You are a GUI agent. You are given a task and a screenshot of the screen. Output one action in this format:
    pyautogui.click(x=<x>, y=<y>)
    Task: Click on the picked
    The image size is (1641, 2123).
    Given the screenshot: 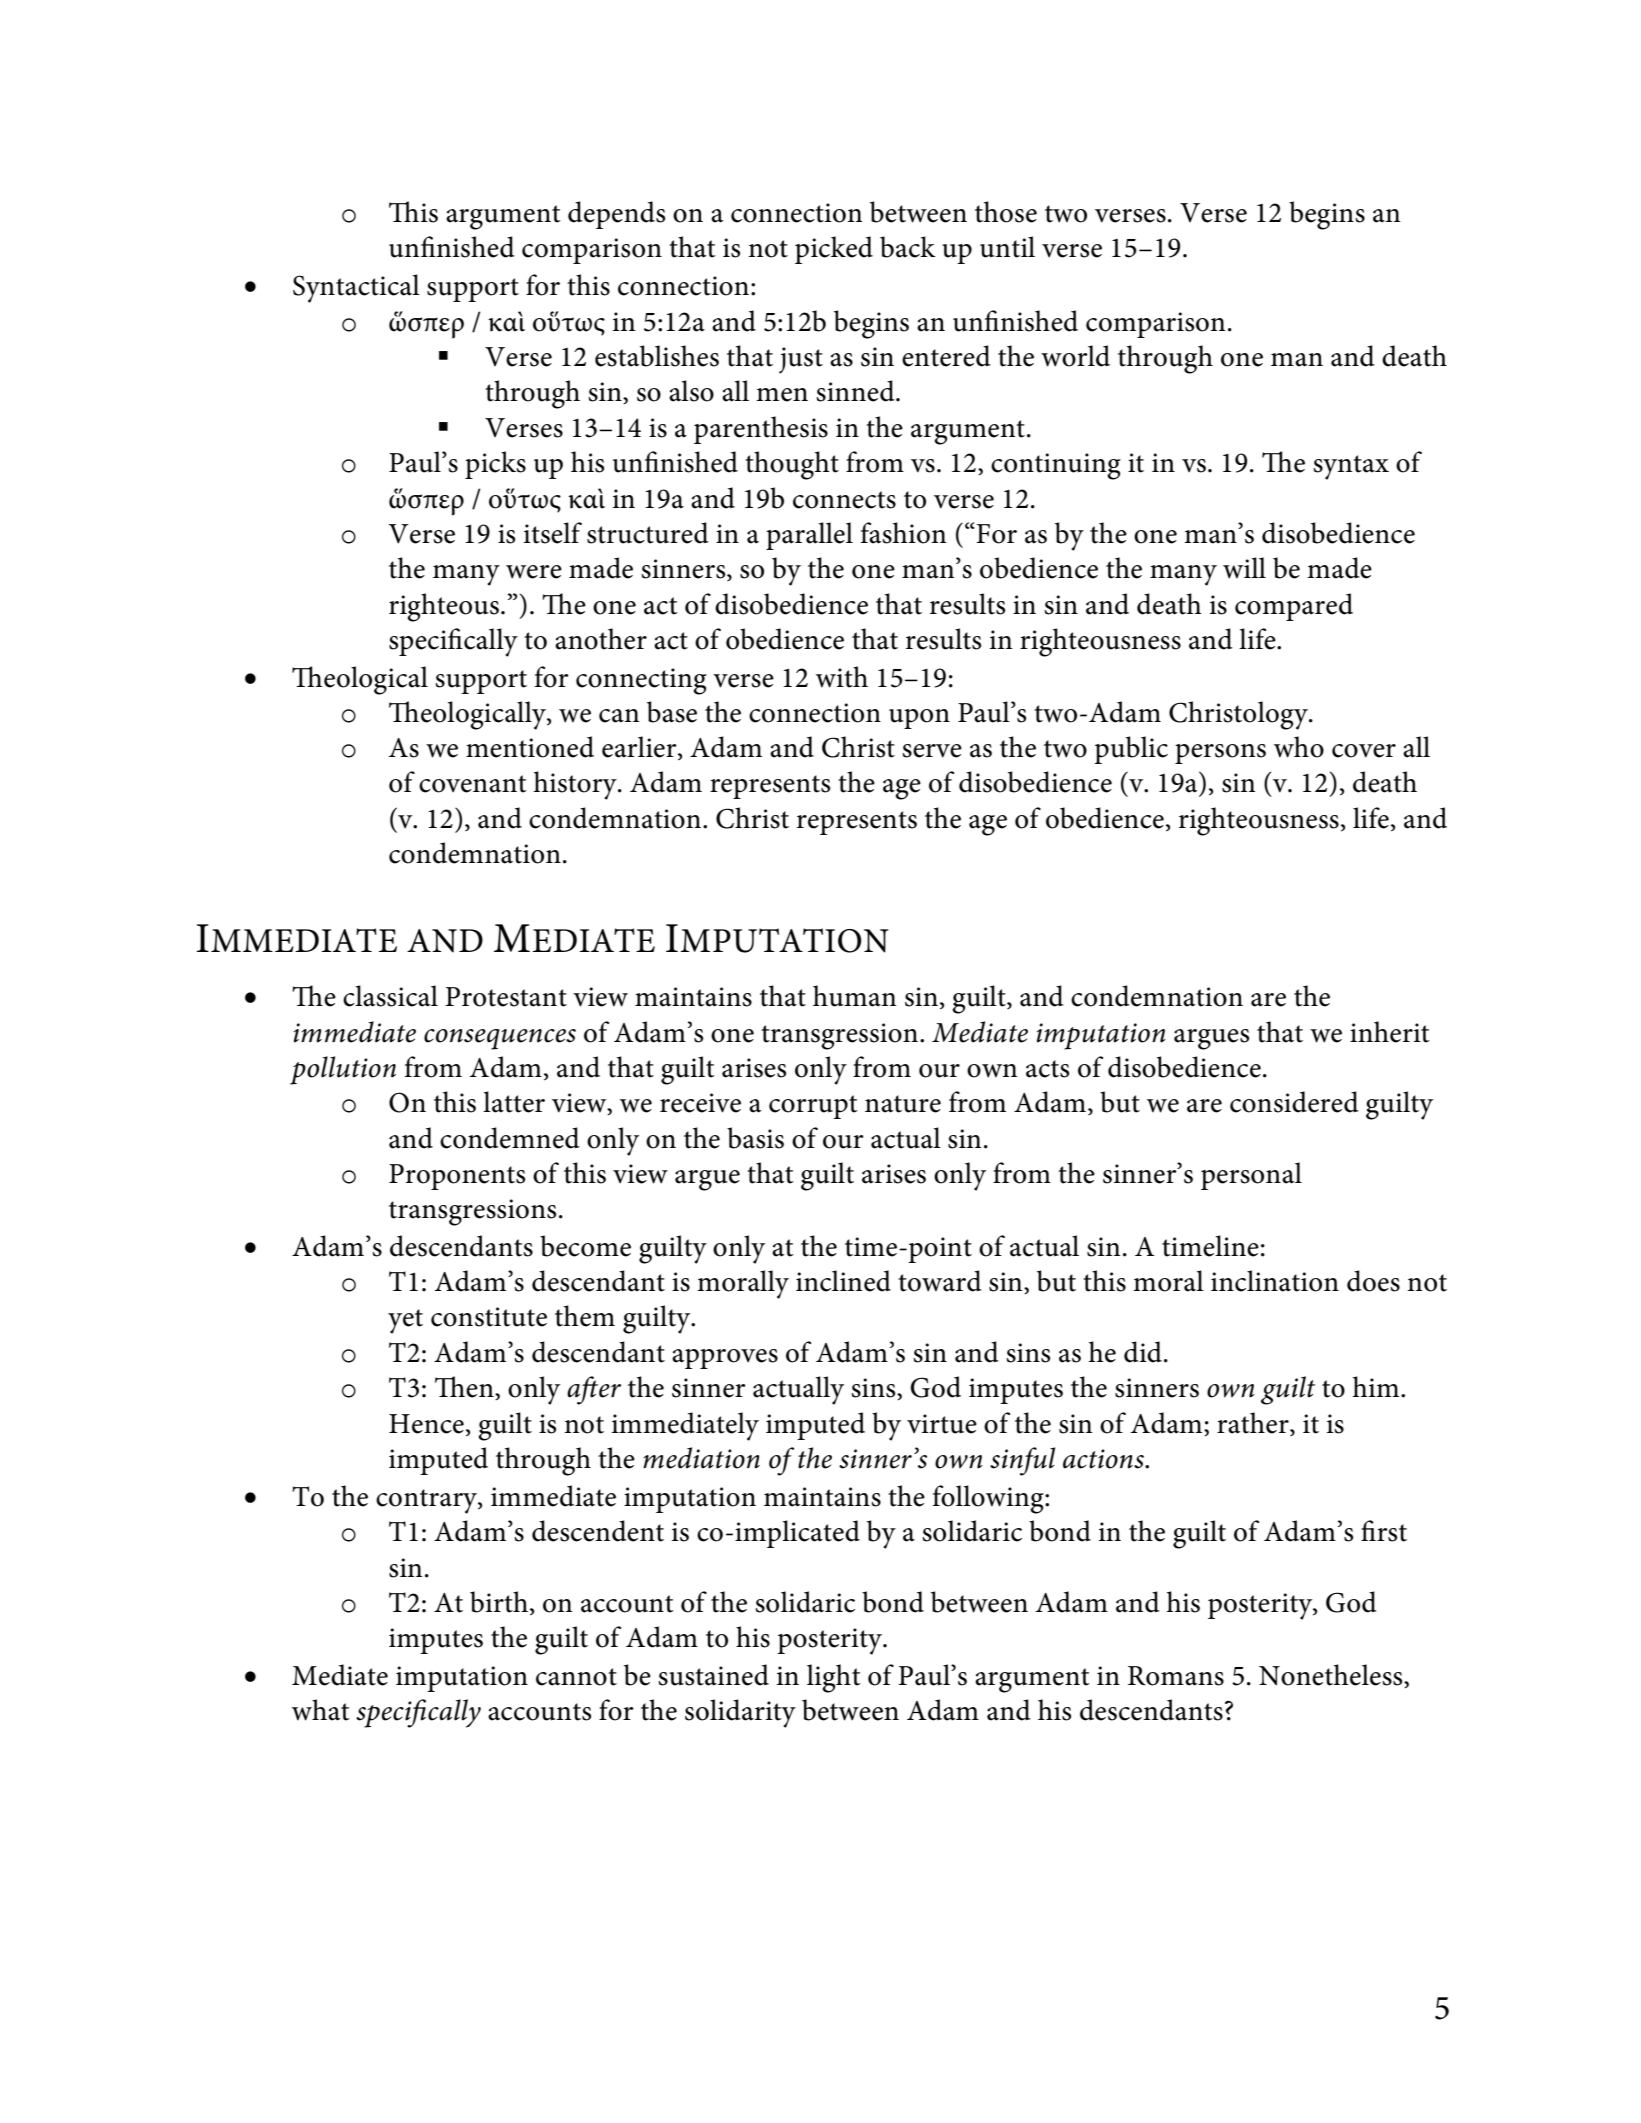 What is the action you would take?
    pyautogui.click(x=834, y=250)
